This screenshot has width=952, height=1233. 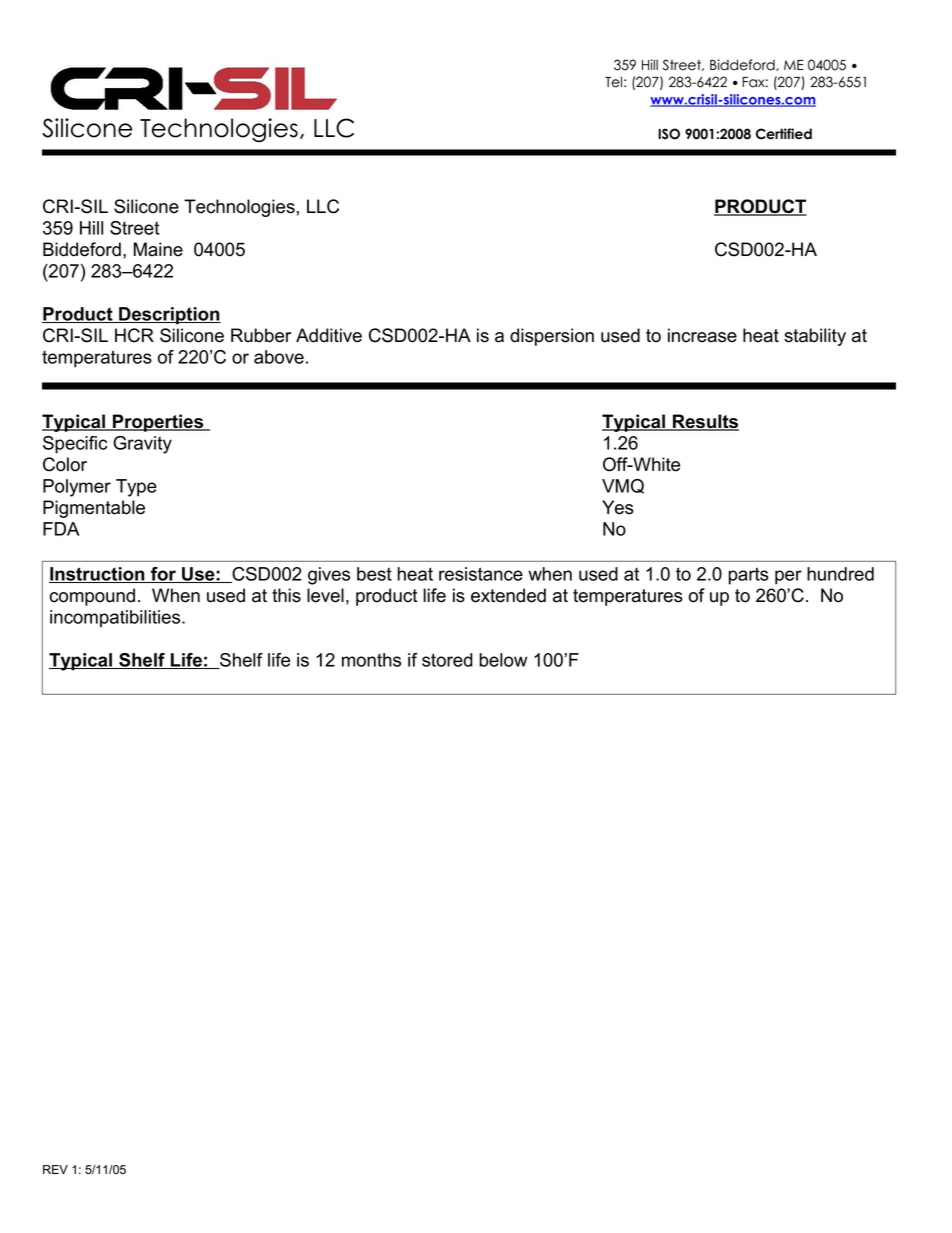 I want to click on Results, so click(x=705, y=422).
